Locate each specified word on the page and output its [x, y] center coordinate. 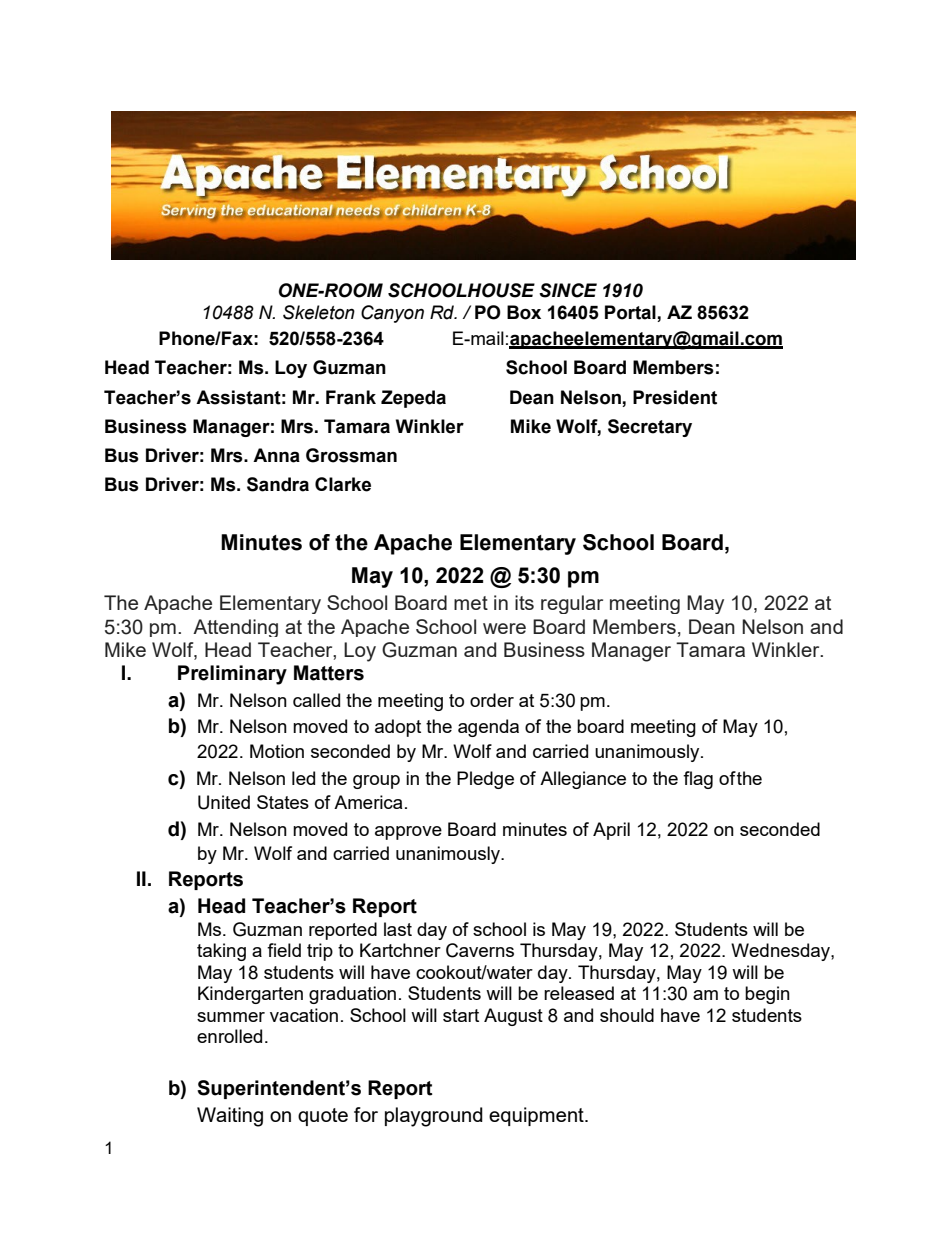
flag [698, 780]
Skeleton [319, 312]
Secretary [650, 428]
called [316, 700]
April [611, 831]
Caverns [480, 950]
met [471, 603]
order [492, 700]
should [627, 1015]
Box [524, 312]
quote [323, 1117]
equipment [537, 1116]
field [284, 950]
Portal [630, 312]
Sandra [278, 484]
